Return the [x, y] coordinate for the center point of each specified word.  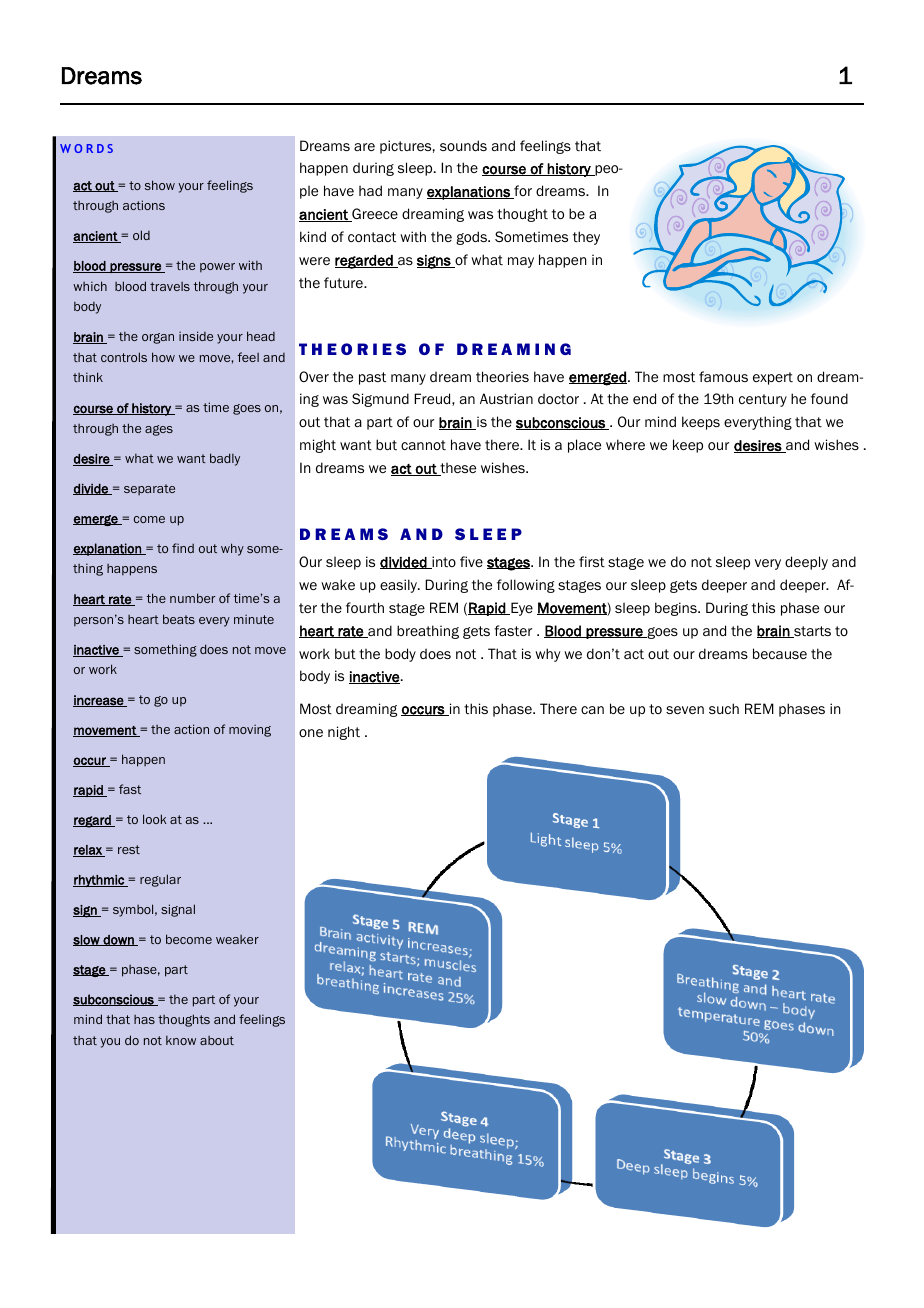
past [372, 378]
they [586, 238]
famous [723, 376]
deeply [806, 563]
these [457, 469]
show [160, 185]
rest [129, 849]
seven [685, 710]
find [183, 548]
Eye [521, 609]
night [344, 733]
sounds [463, 145]
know [181, 1040]
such [724, 708]
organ [158, 338]
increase [99, 701]
